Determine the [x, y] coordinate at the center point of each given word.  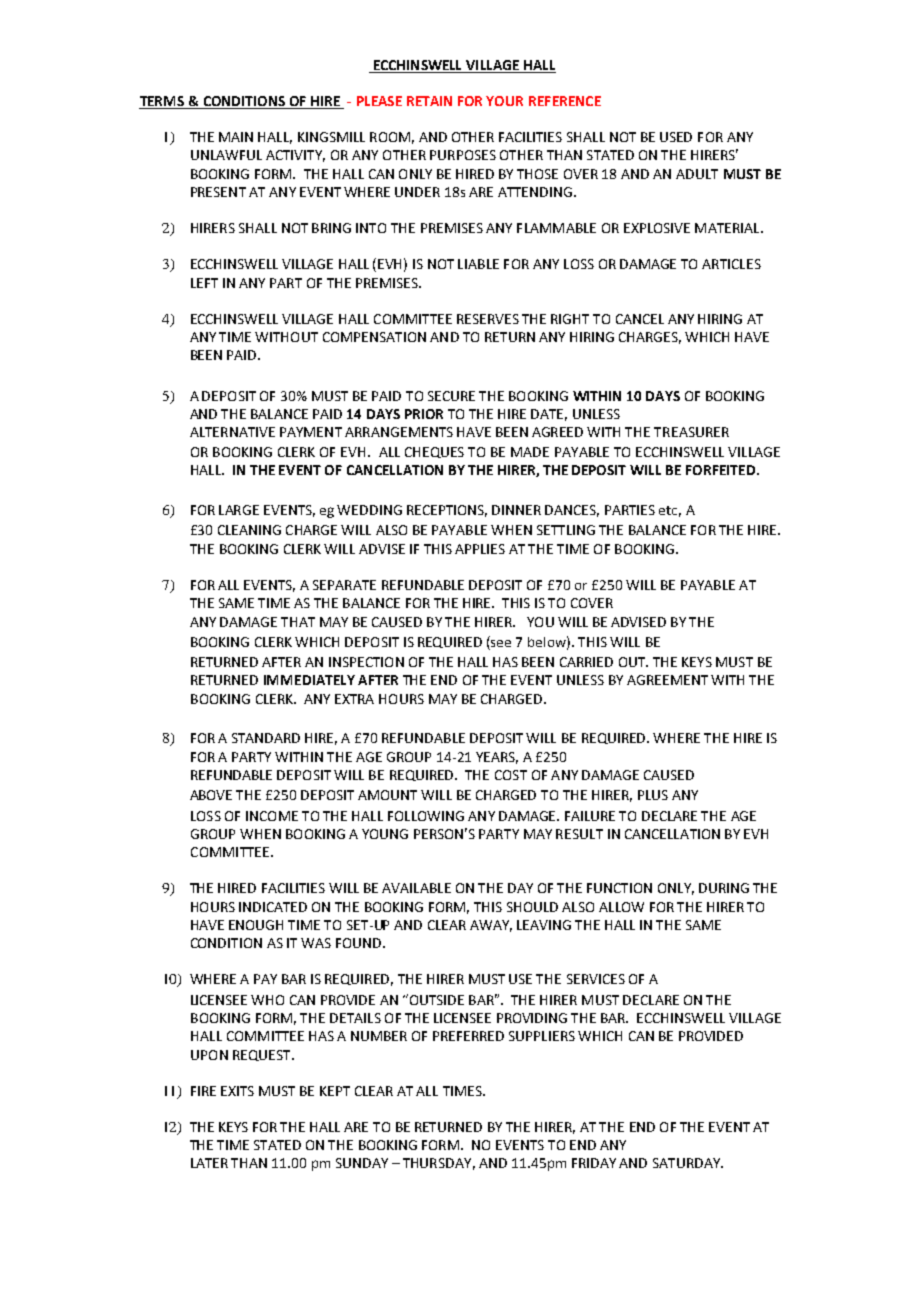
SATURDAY [687, 1163]
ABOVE [211, 795]
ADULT [697, 174]
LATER [209, 1163]
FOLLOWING [426, 816]
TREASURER [691, 432]
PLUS [653, 795]
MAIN [236, 137]
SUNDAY [362, 1163]
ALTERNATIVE [232, 432]
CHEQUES [434, 452]
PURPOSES [463, 155]
